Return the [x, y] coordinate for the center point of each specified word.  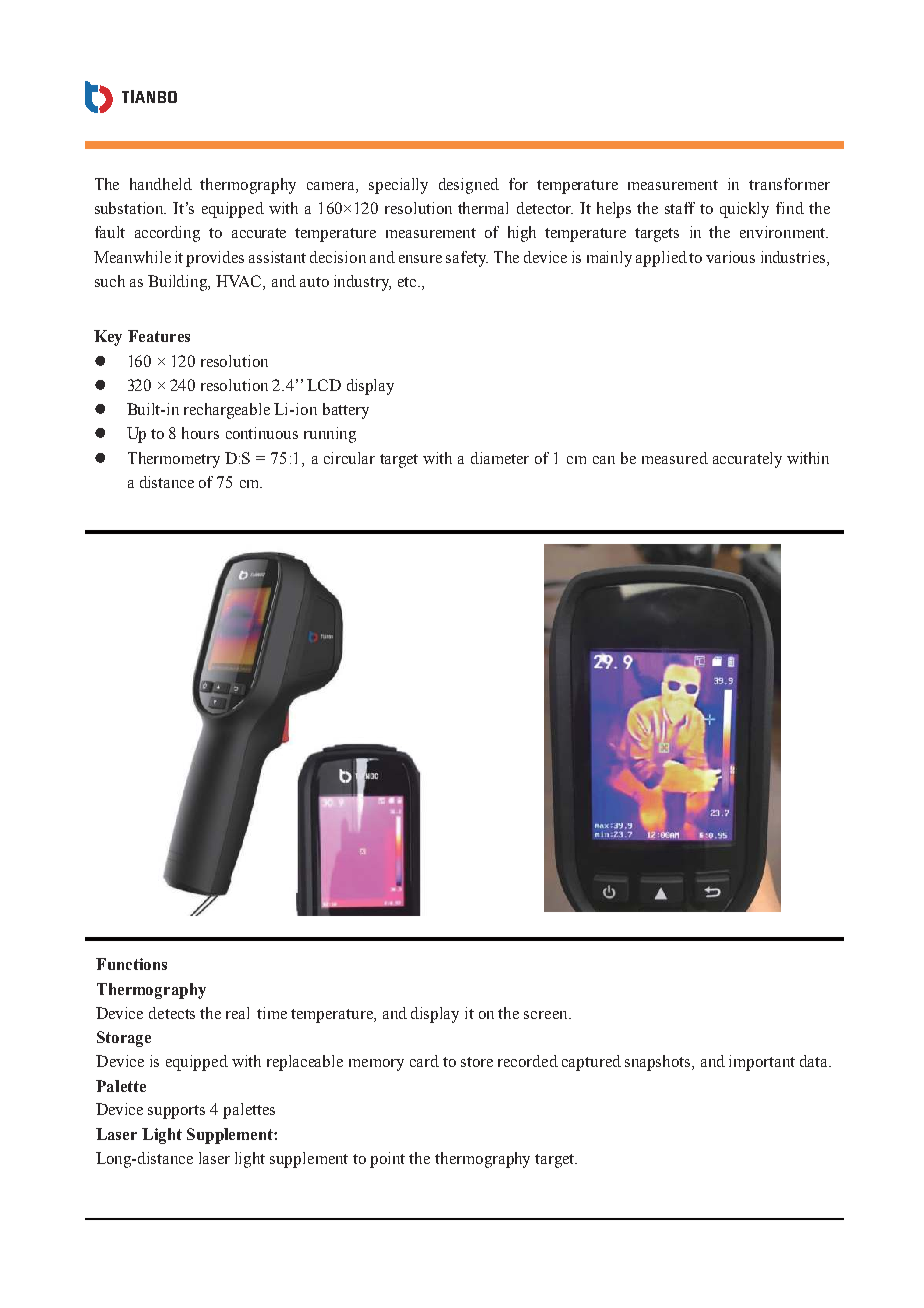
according [167, 234]
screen [547, 1015]
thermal [483, 208]
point [387, 1160]
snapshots [659, 1063]
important [762, 1063]
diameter [500, 458]
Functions [131, 964]
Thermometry [174, 460]
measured [675, 458]
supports [176, 1112]
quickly [744, 210]
